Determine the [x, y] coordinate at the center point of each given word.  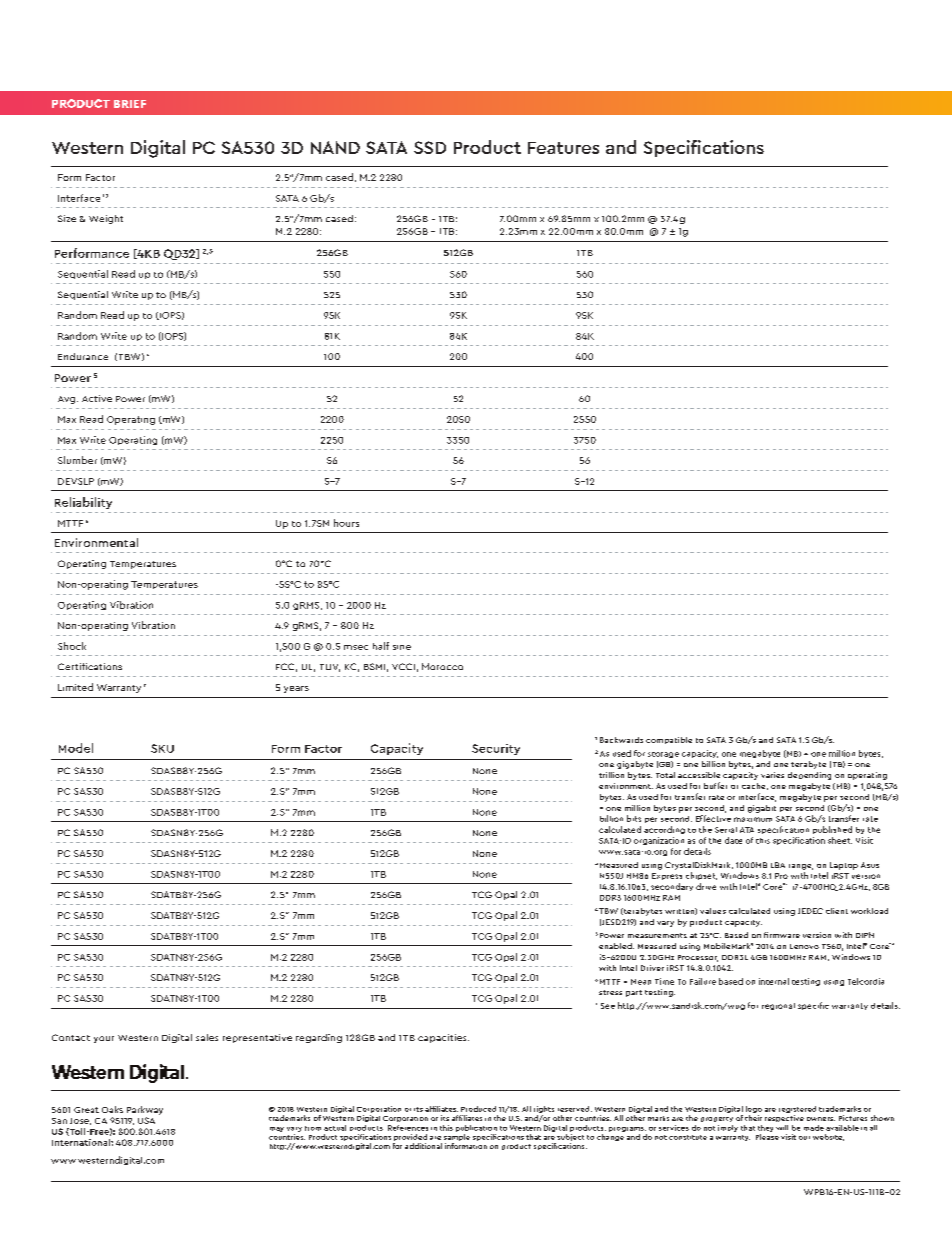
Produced [478, 1109]
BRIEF [130, 104]
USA [146, 1120]
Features [563, 148]
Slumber [77, 460]
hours [346, 523]
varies [772, 775]
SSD [430, 147]
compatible [669, 740]
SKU [162, 748]
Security [496, 749]
